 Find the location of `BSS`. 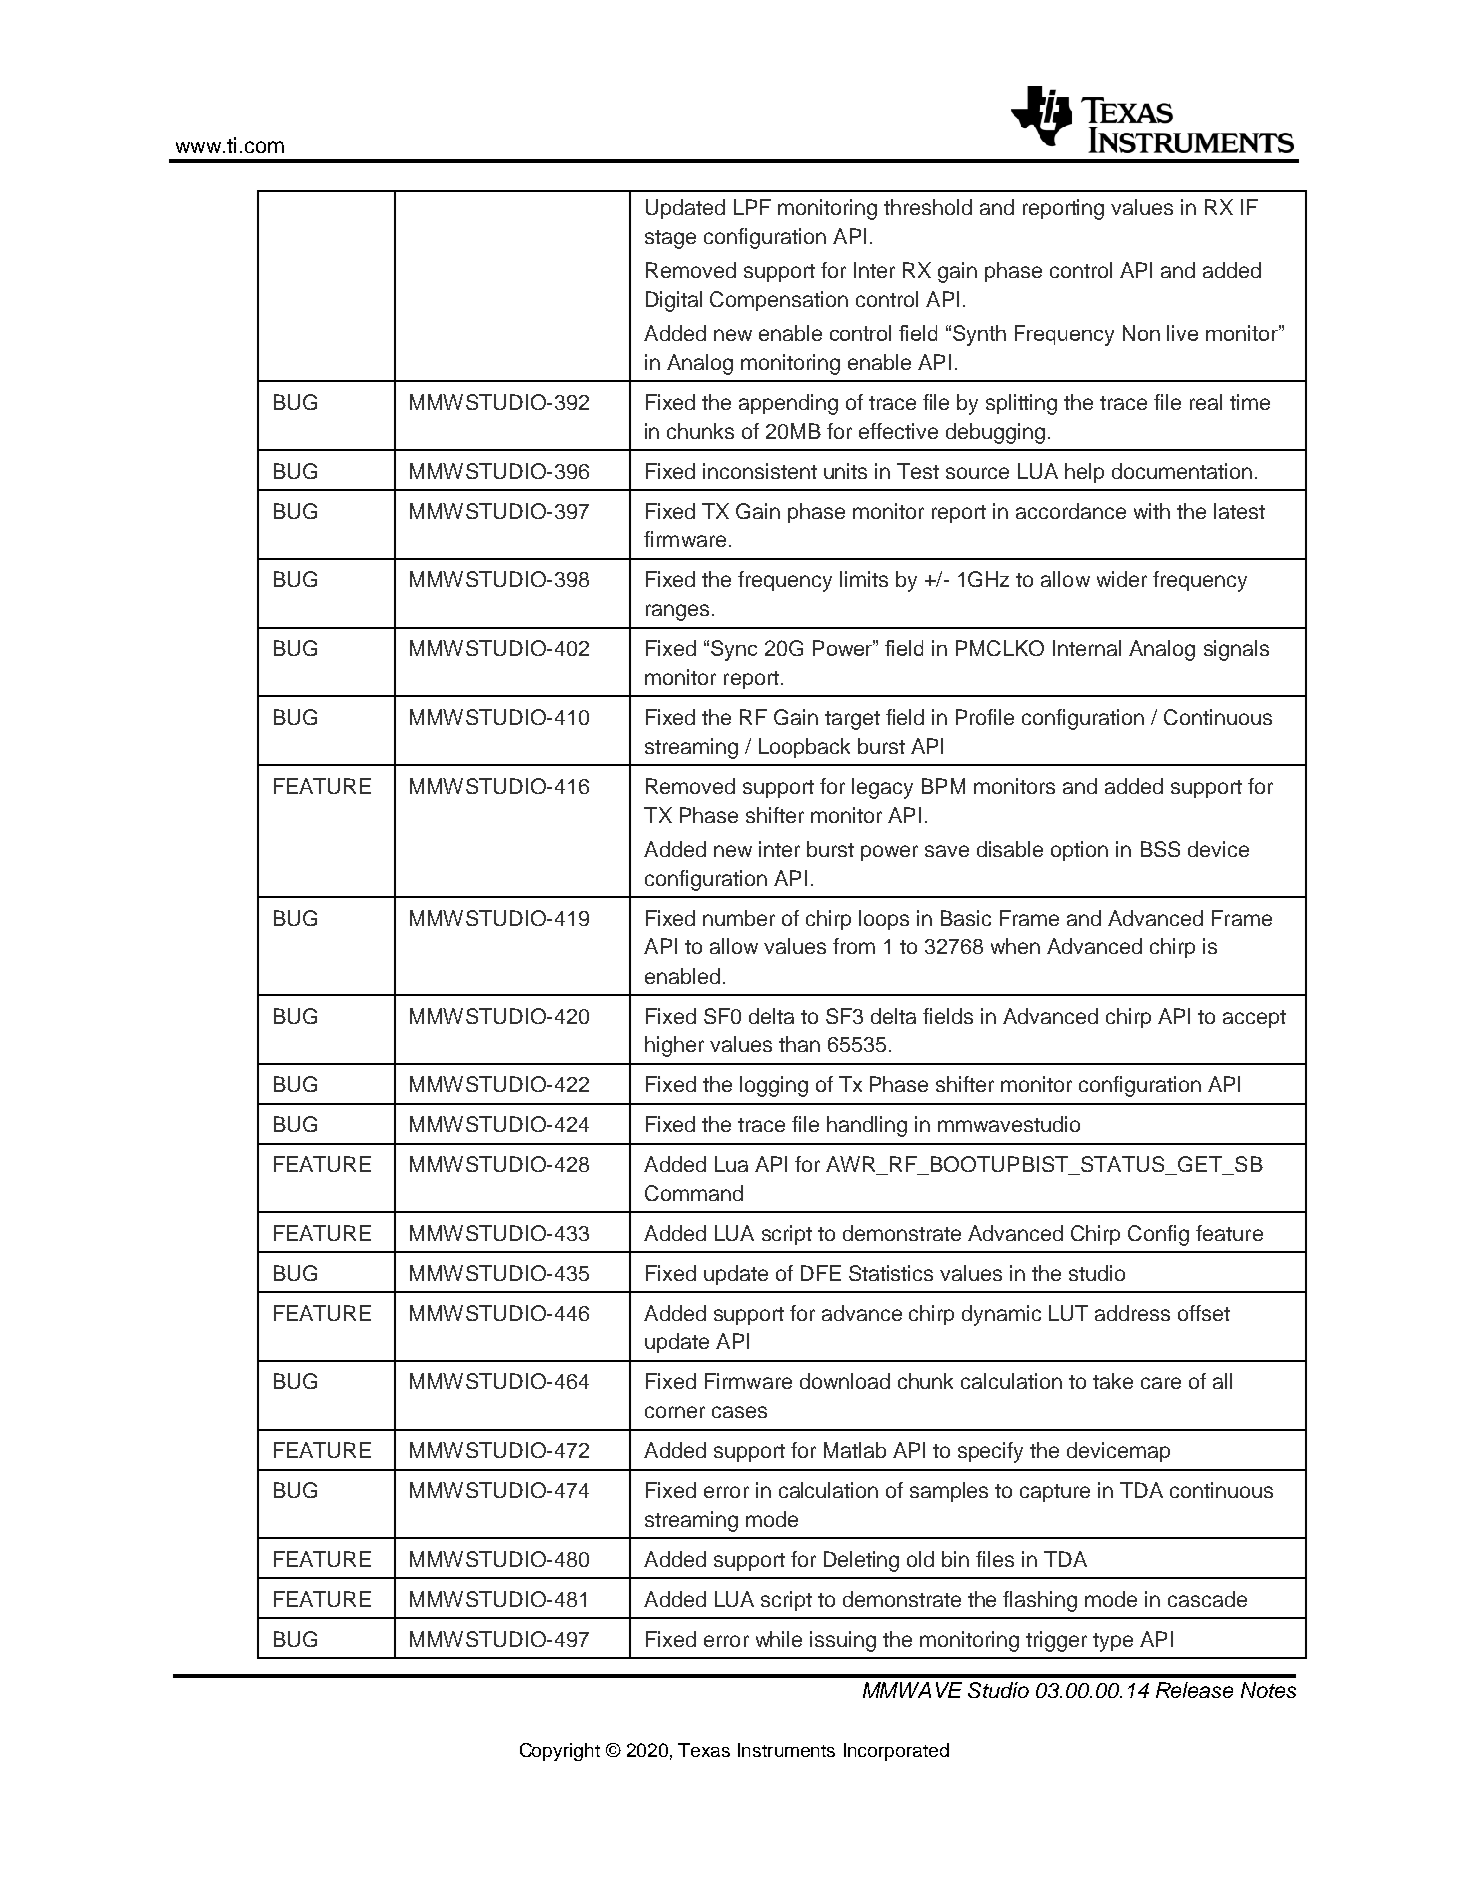

BSS is located at coordinates (1160, 849).
